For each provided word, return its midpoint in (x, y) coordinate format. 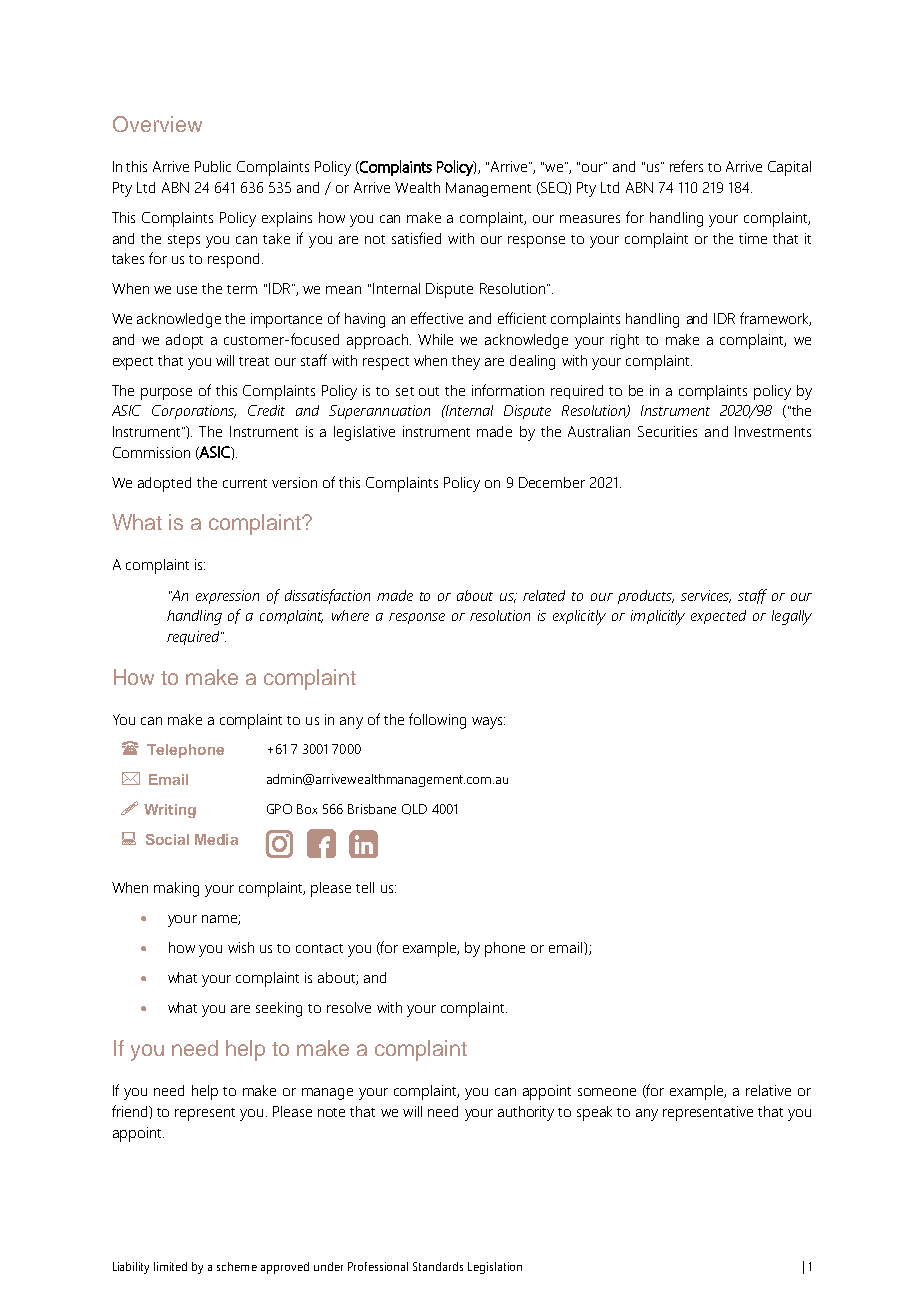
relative (768, 1090)
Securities (667, 431)
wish (241, 947)
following (437, 721)
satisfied (416, 238)
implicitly (658, 617)
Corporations (194, 412)
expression (227, 597)
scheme (237, 1266)
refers (686, 166)
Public (213, 166)
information (508, 390)
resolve (349, 1007)
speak (594, 1113)
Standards (438, 1266)
